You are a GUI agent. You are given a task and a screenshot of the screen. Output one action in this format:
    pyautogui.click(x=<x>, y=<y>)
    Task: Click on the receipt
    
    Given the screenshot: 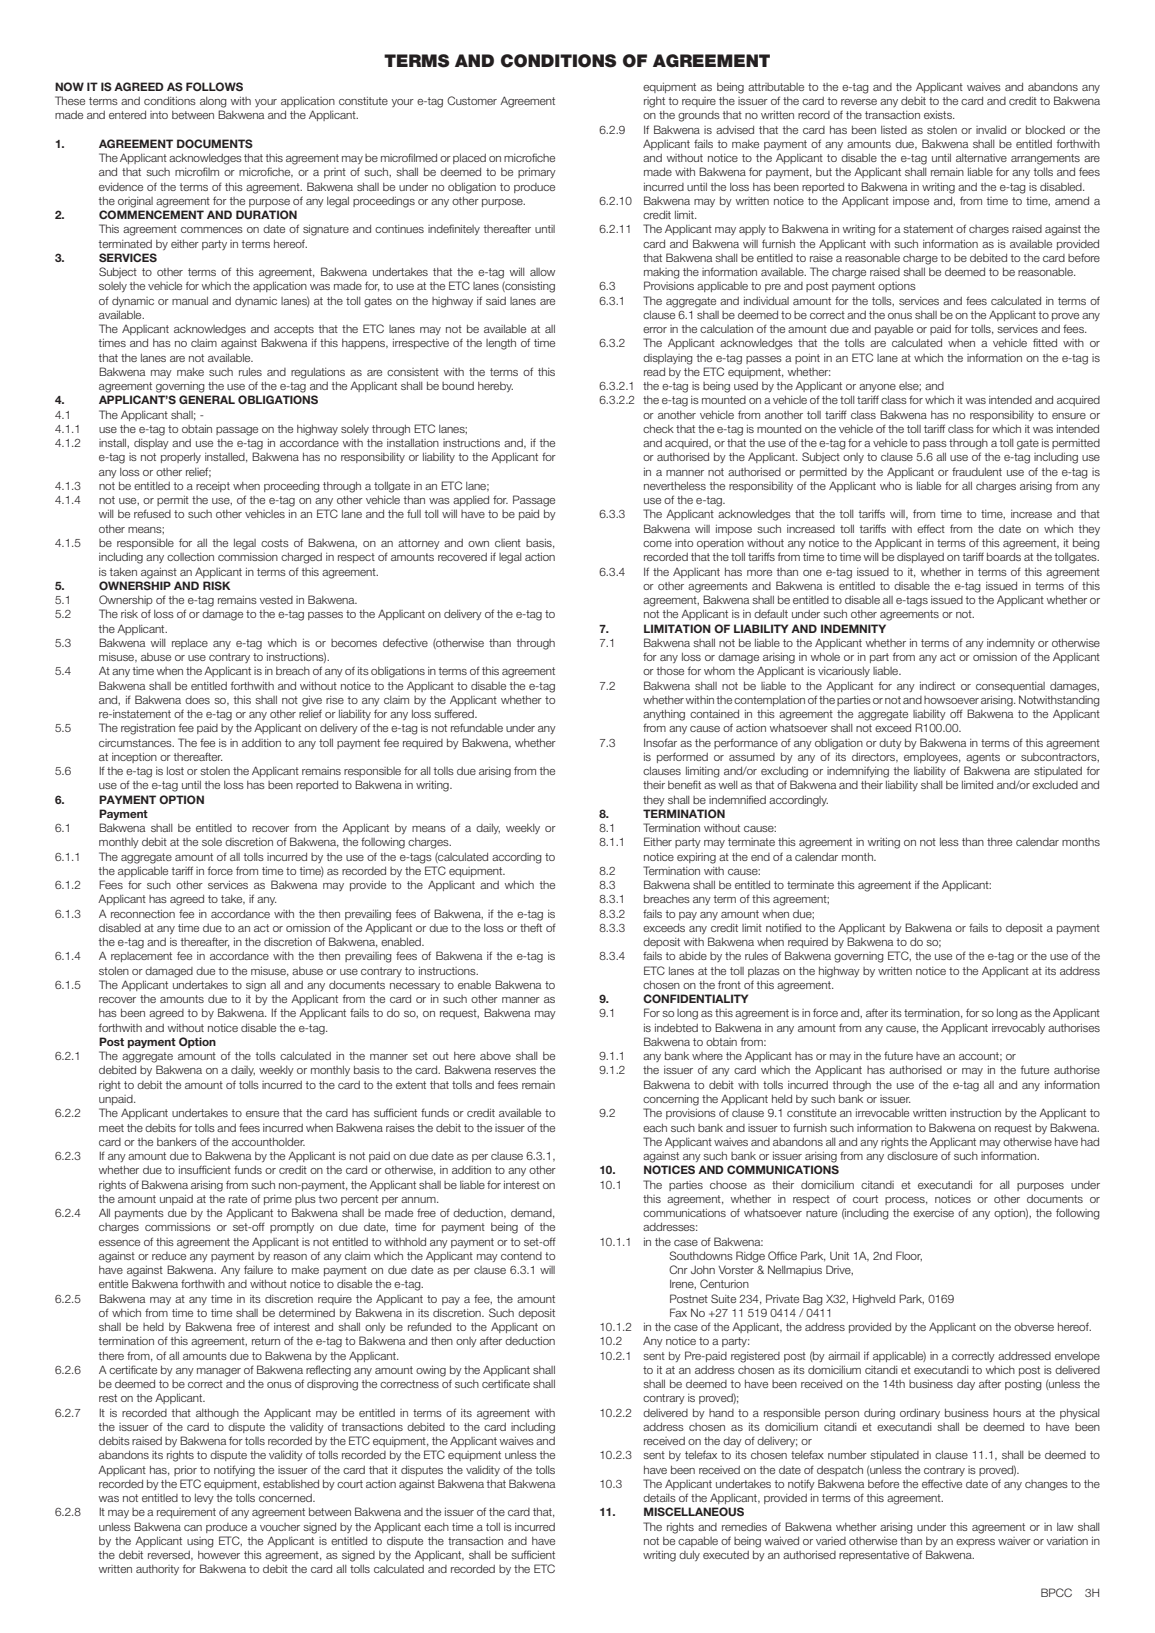 What is the action you would take?
    pyautogui.click(x=213, y=487)
